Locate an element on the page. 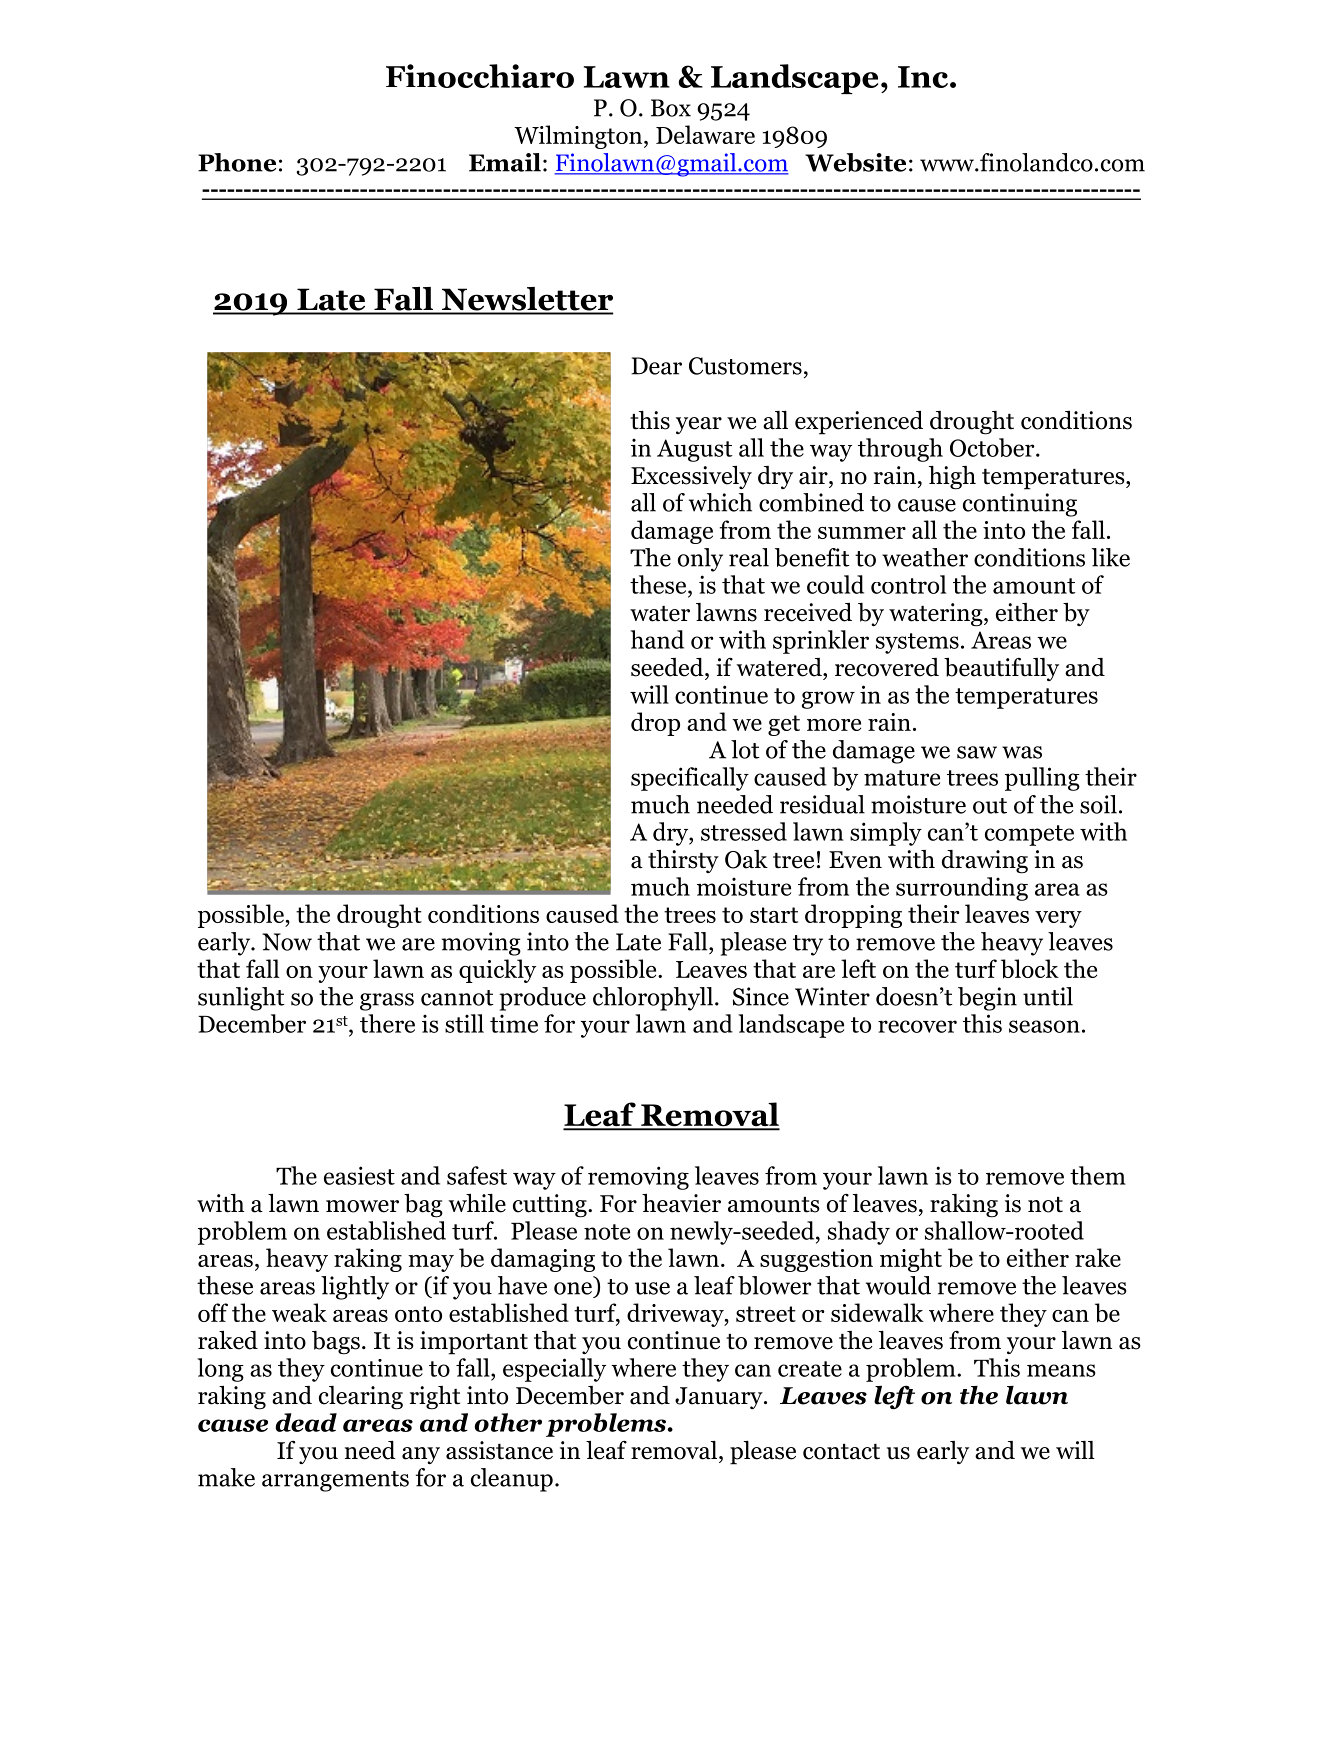 Image resolution: width=1343 pixels, height=1738 pixels. begin is located at coordinates (987, 999).
